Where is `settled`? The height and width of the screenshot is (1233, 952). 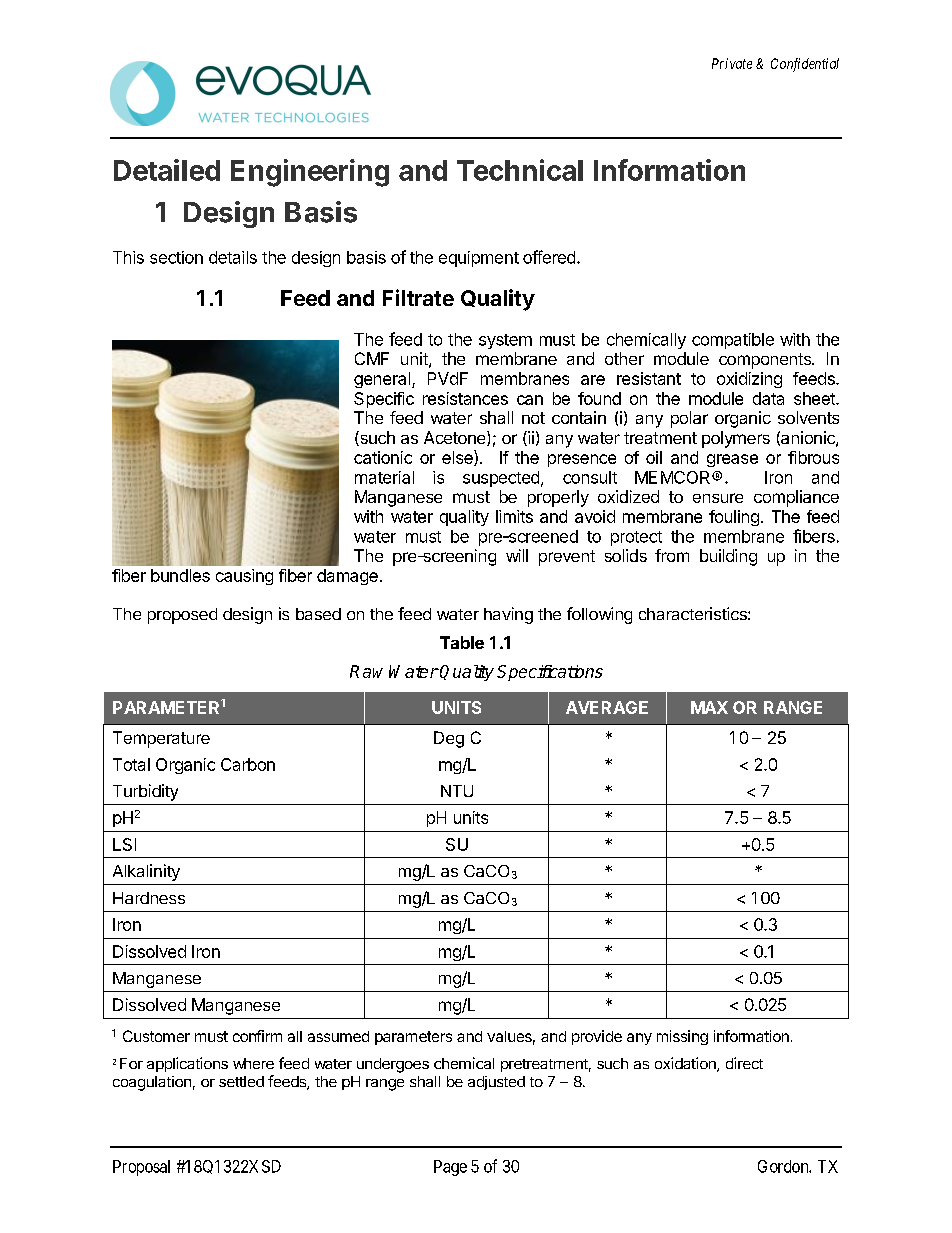
settled is located at coordinates (241, 1081).
